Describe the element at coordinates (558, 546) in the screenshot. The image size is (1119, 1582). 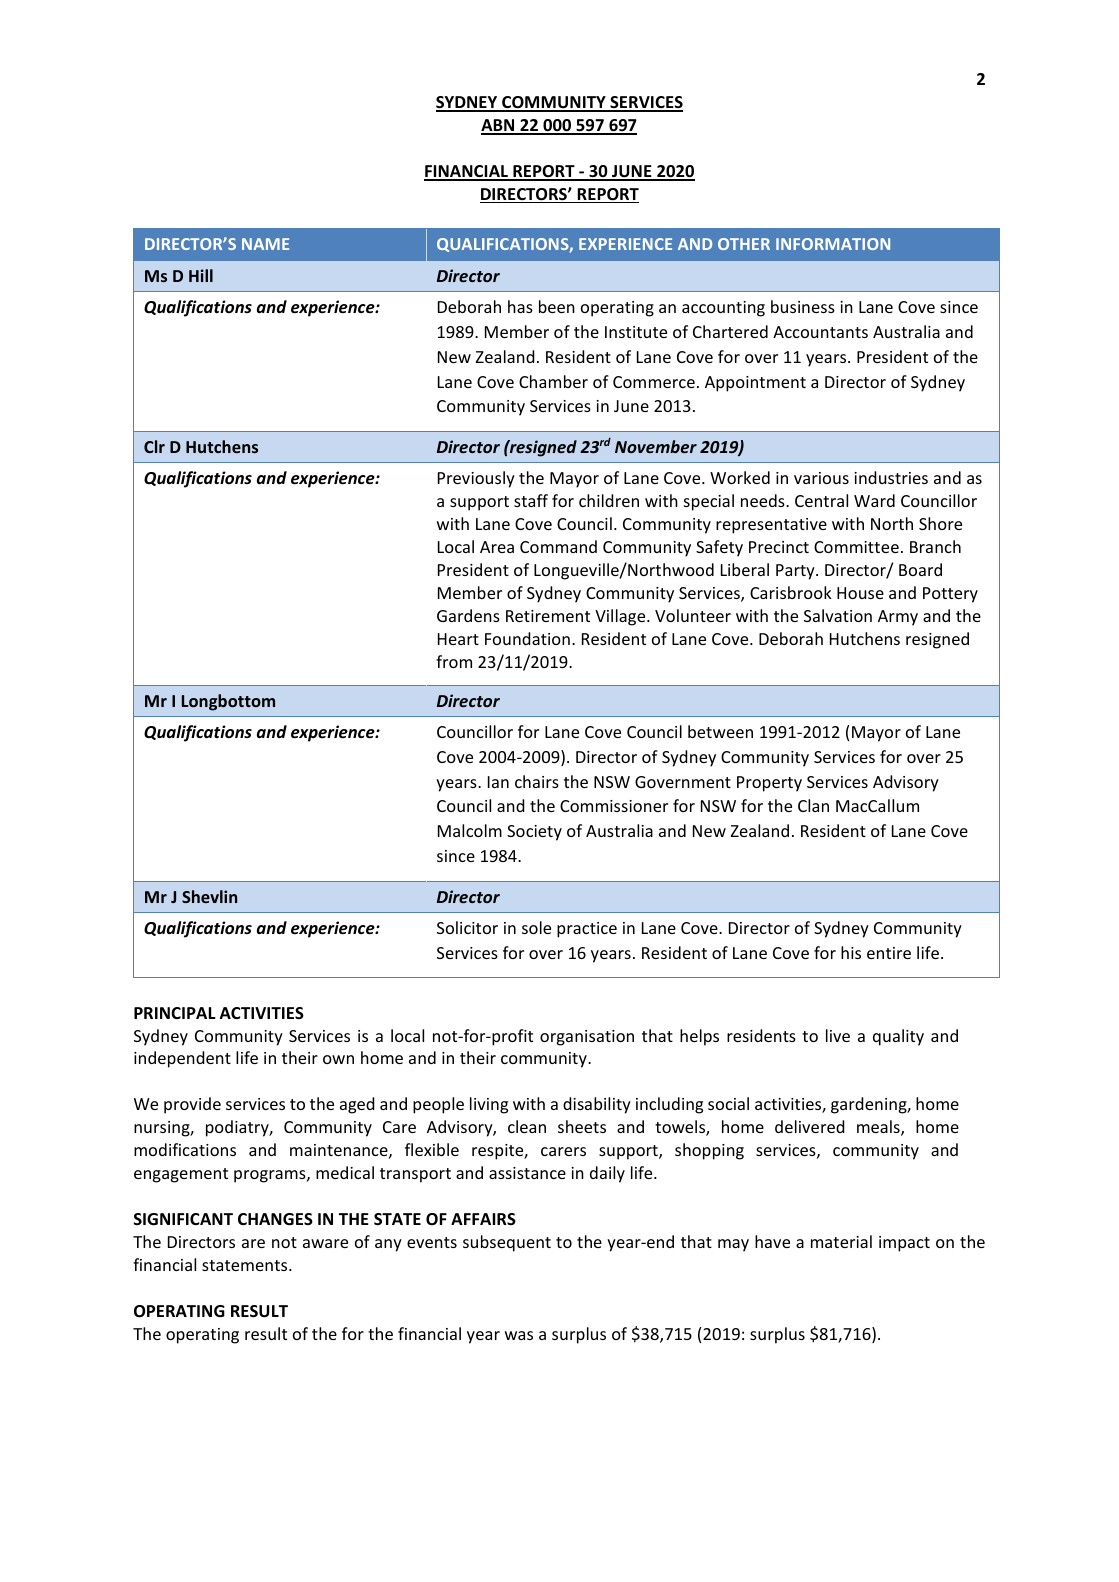
I see `Command` at that location.
